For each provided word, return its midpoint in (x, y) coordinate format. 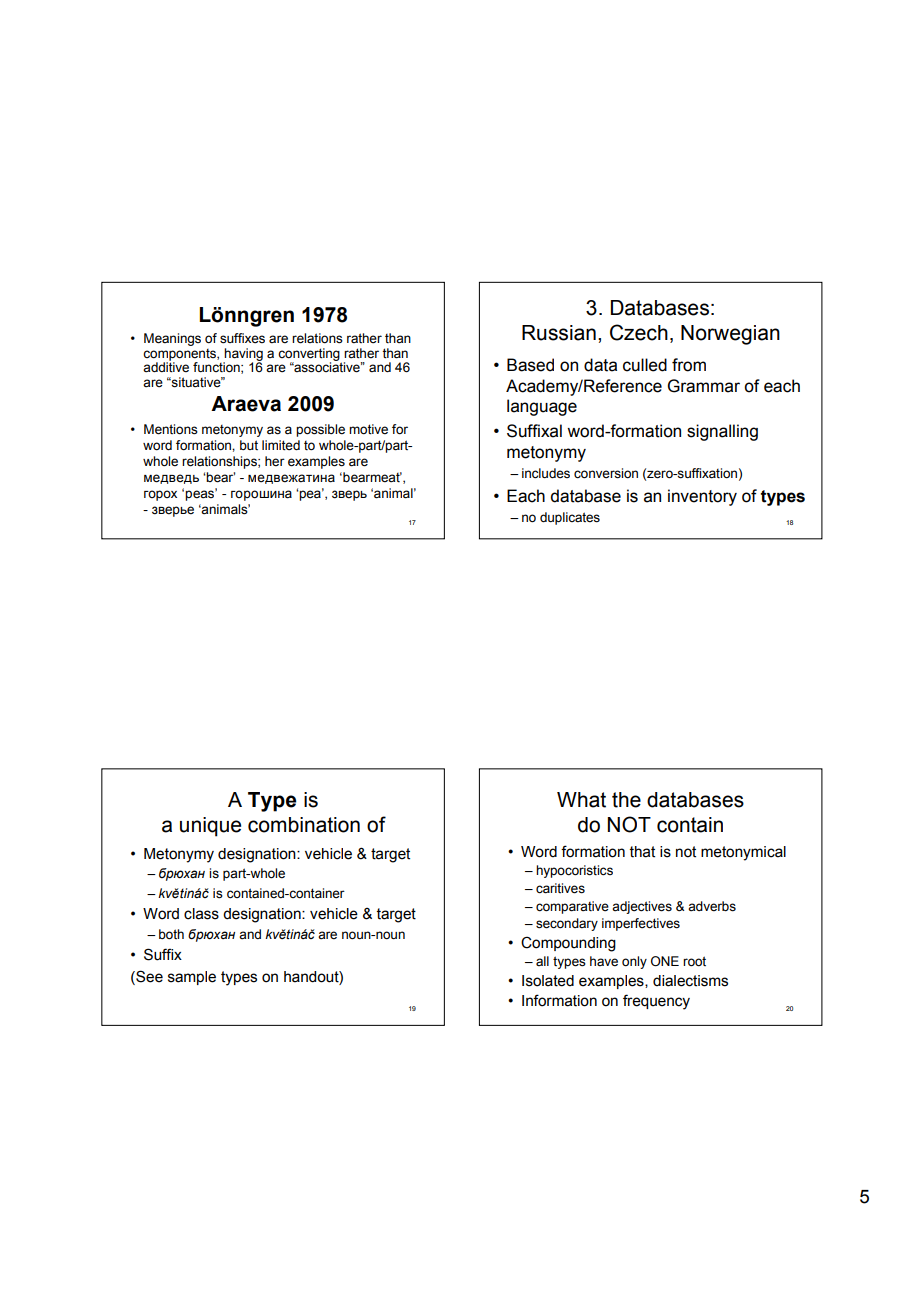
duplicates (570, 518)
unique (210, 827)
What (581, 800)
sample (192, 978)
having (243, 355)
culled (645, 365)
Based (530, 365)
